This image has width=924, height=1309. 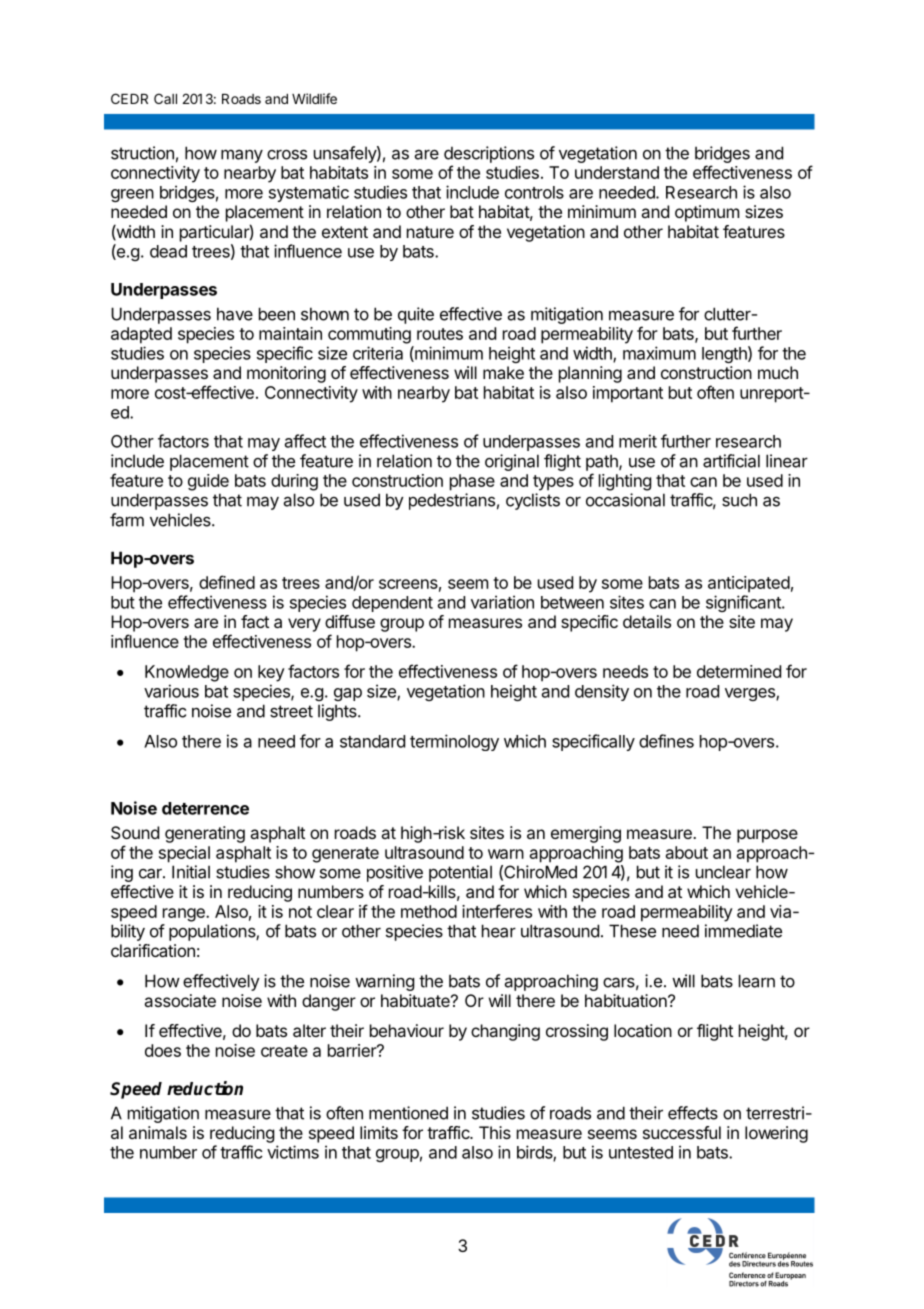 I want to click on maximum, so click(x=659, y=353).
